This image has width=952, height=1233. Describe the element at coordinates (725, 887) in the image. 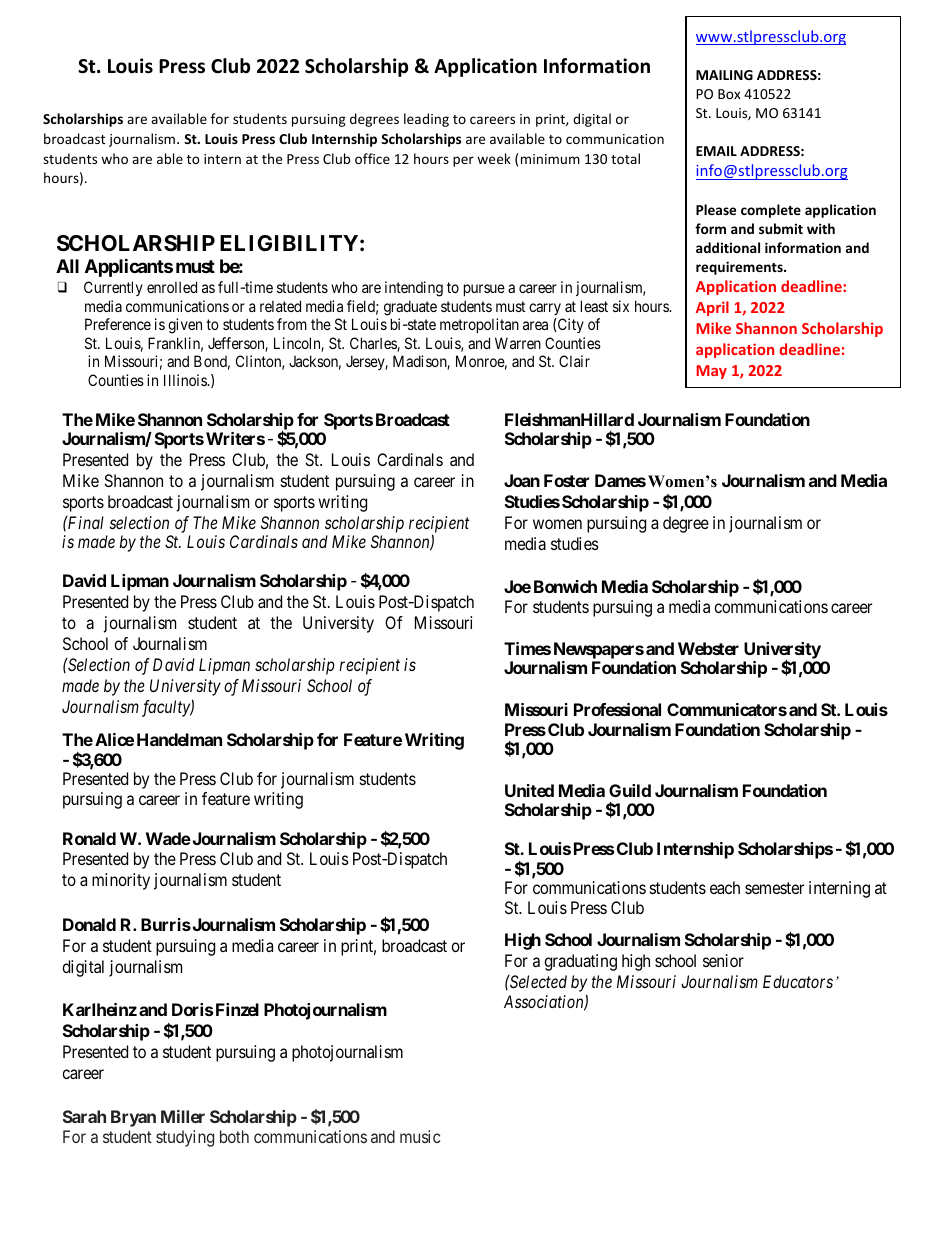

I see `each` at that location.
